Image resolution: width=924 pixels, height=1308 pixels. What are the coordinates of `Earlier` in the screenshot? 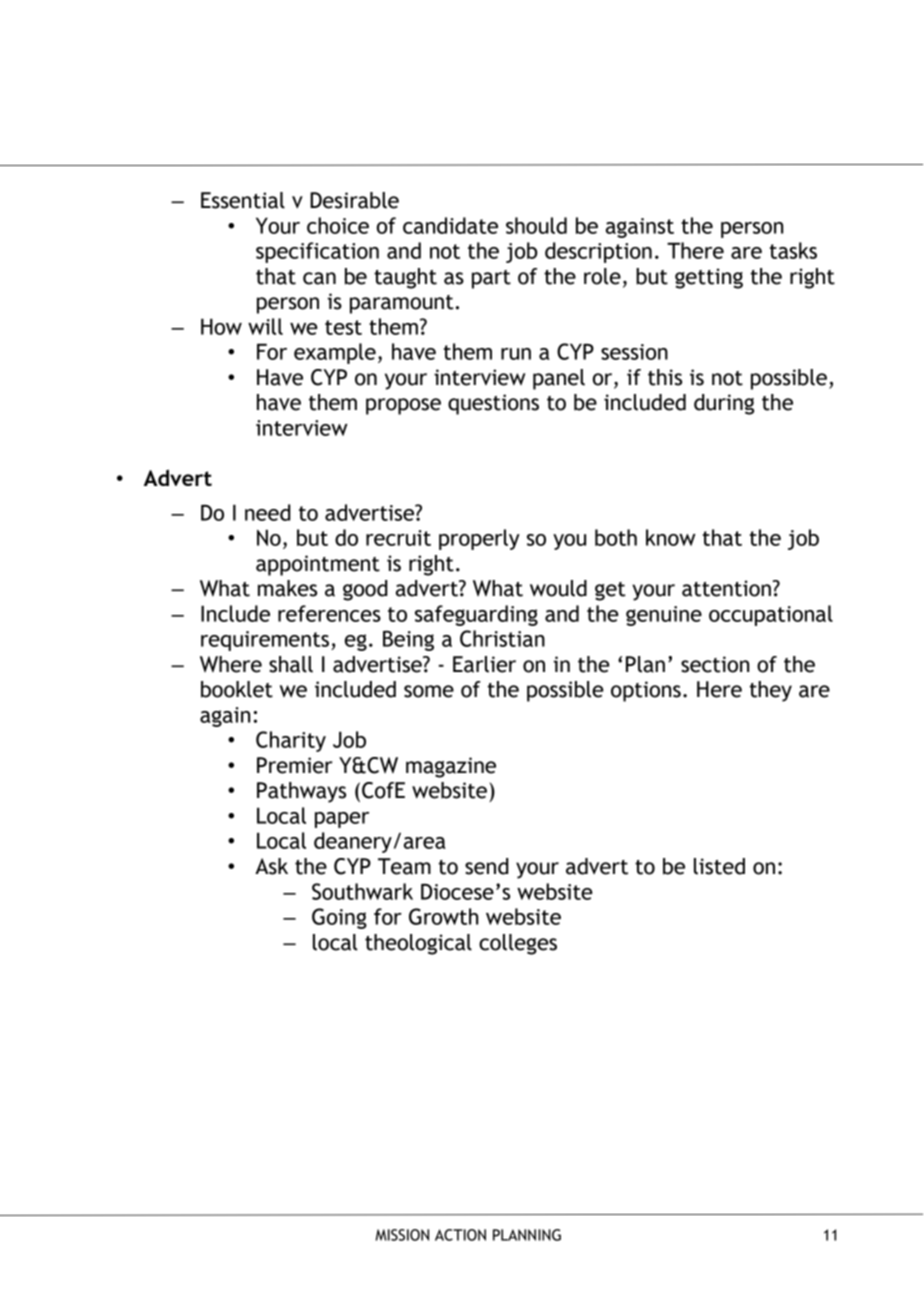 It's located at (484, 664).
